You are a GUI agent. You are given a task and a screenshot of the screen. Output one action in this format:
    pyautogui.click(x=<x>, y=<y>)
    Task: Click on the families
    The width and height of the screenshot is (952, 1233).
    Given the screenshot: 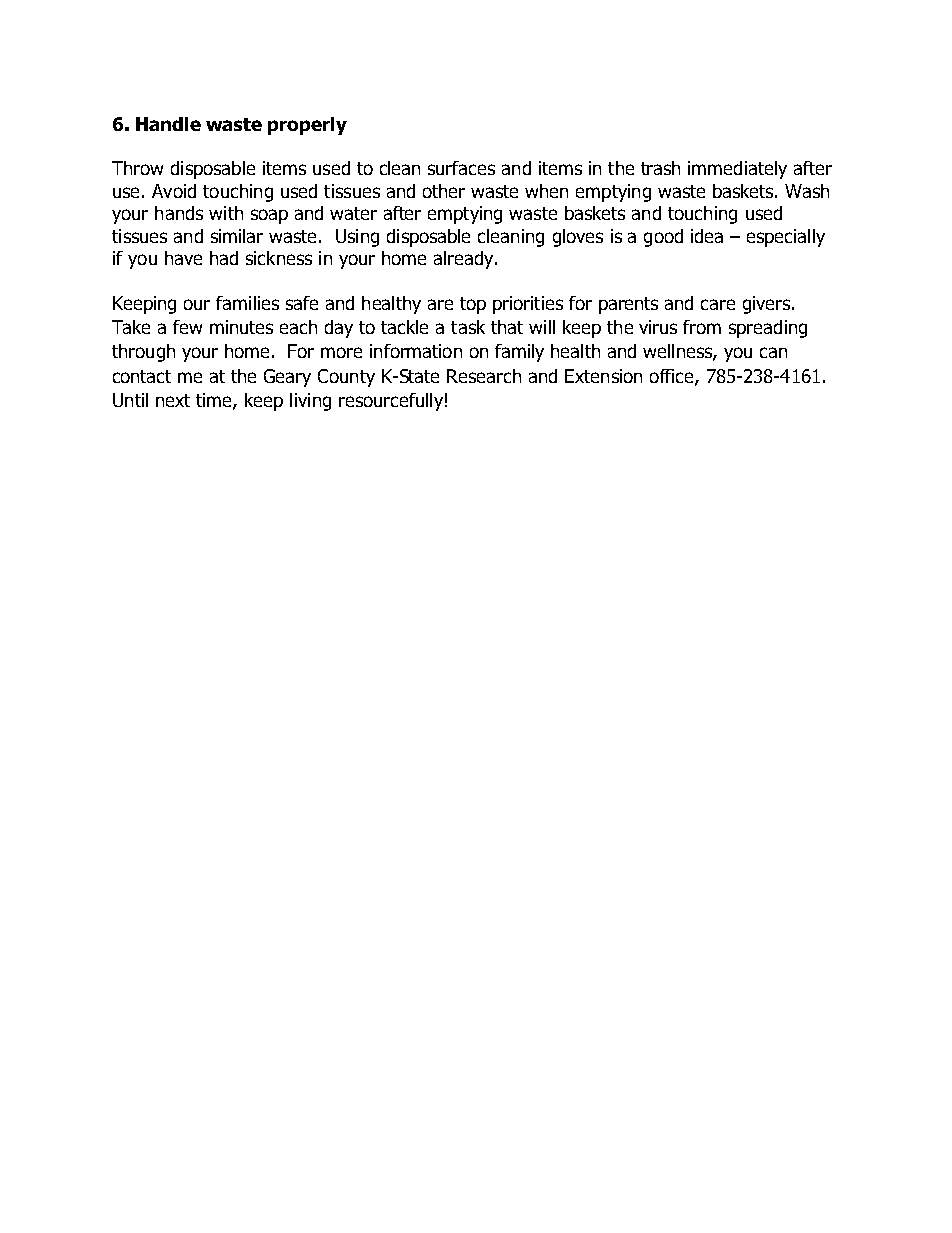 What is the action you would take?
    pyautogui.click(x=247, y=303)
